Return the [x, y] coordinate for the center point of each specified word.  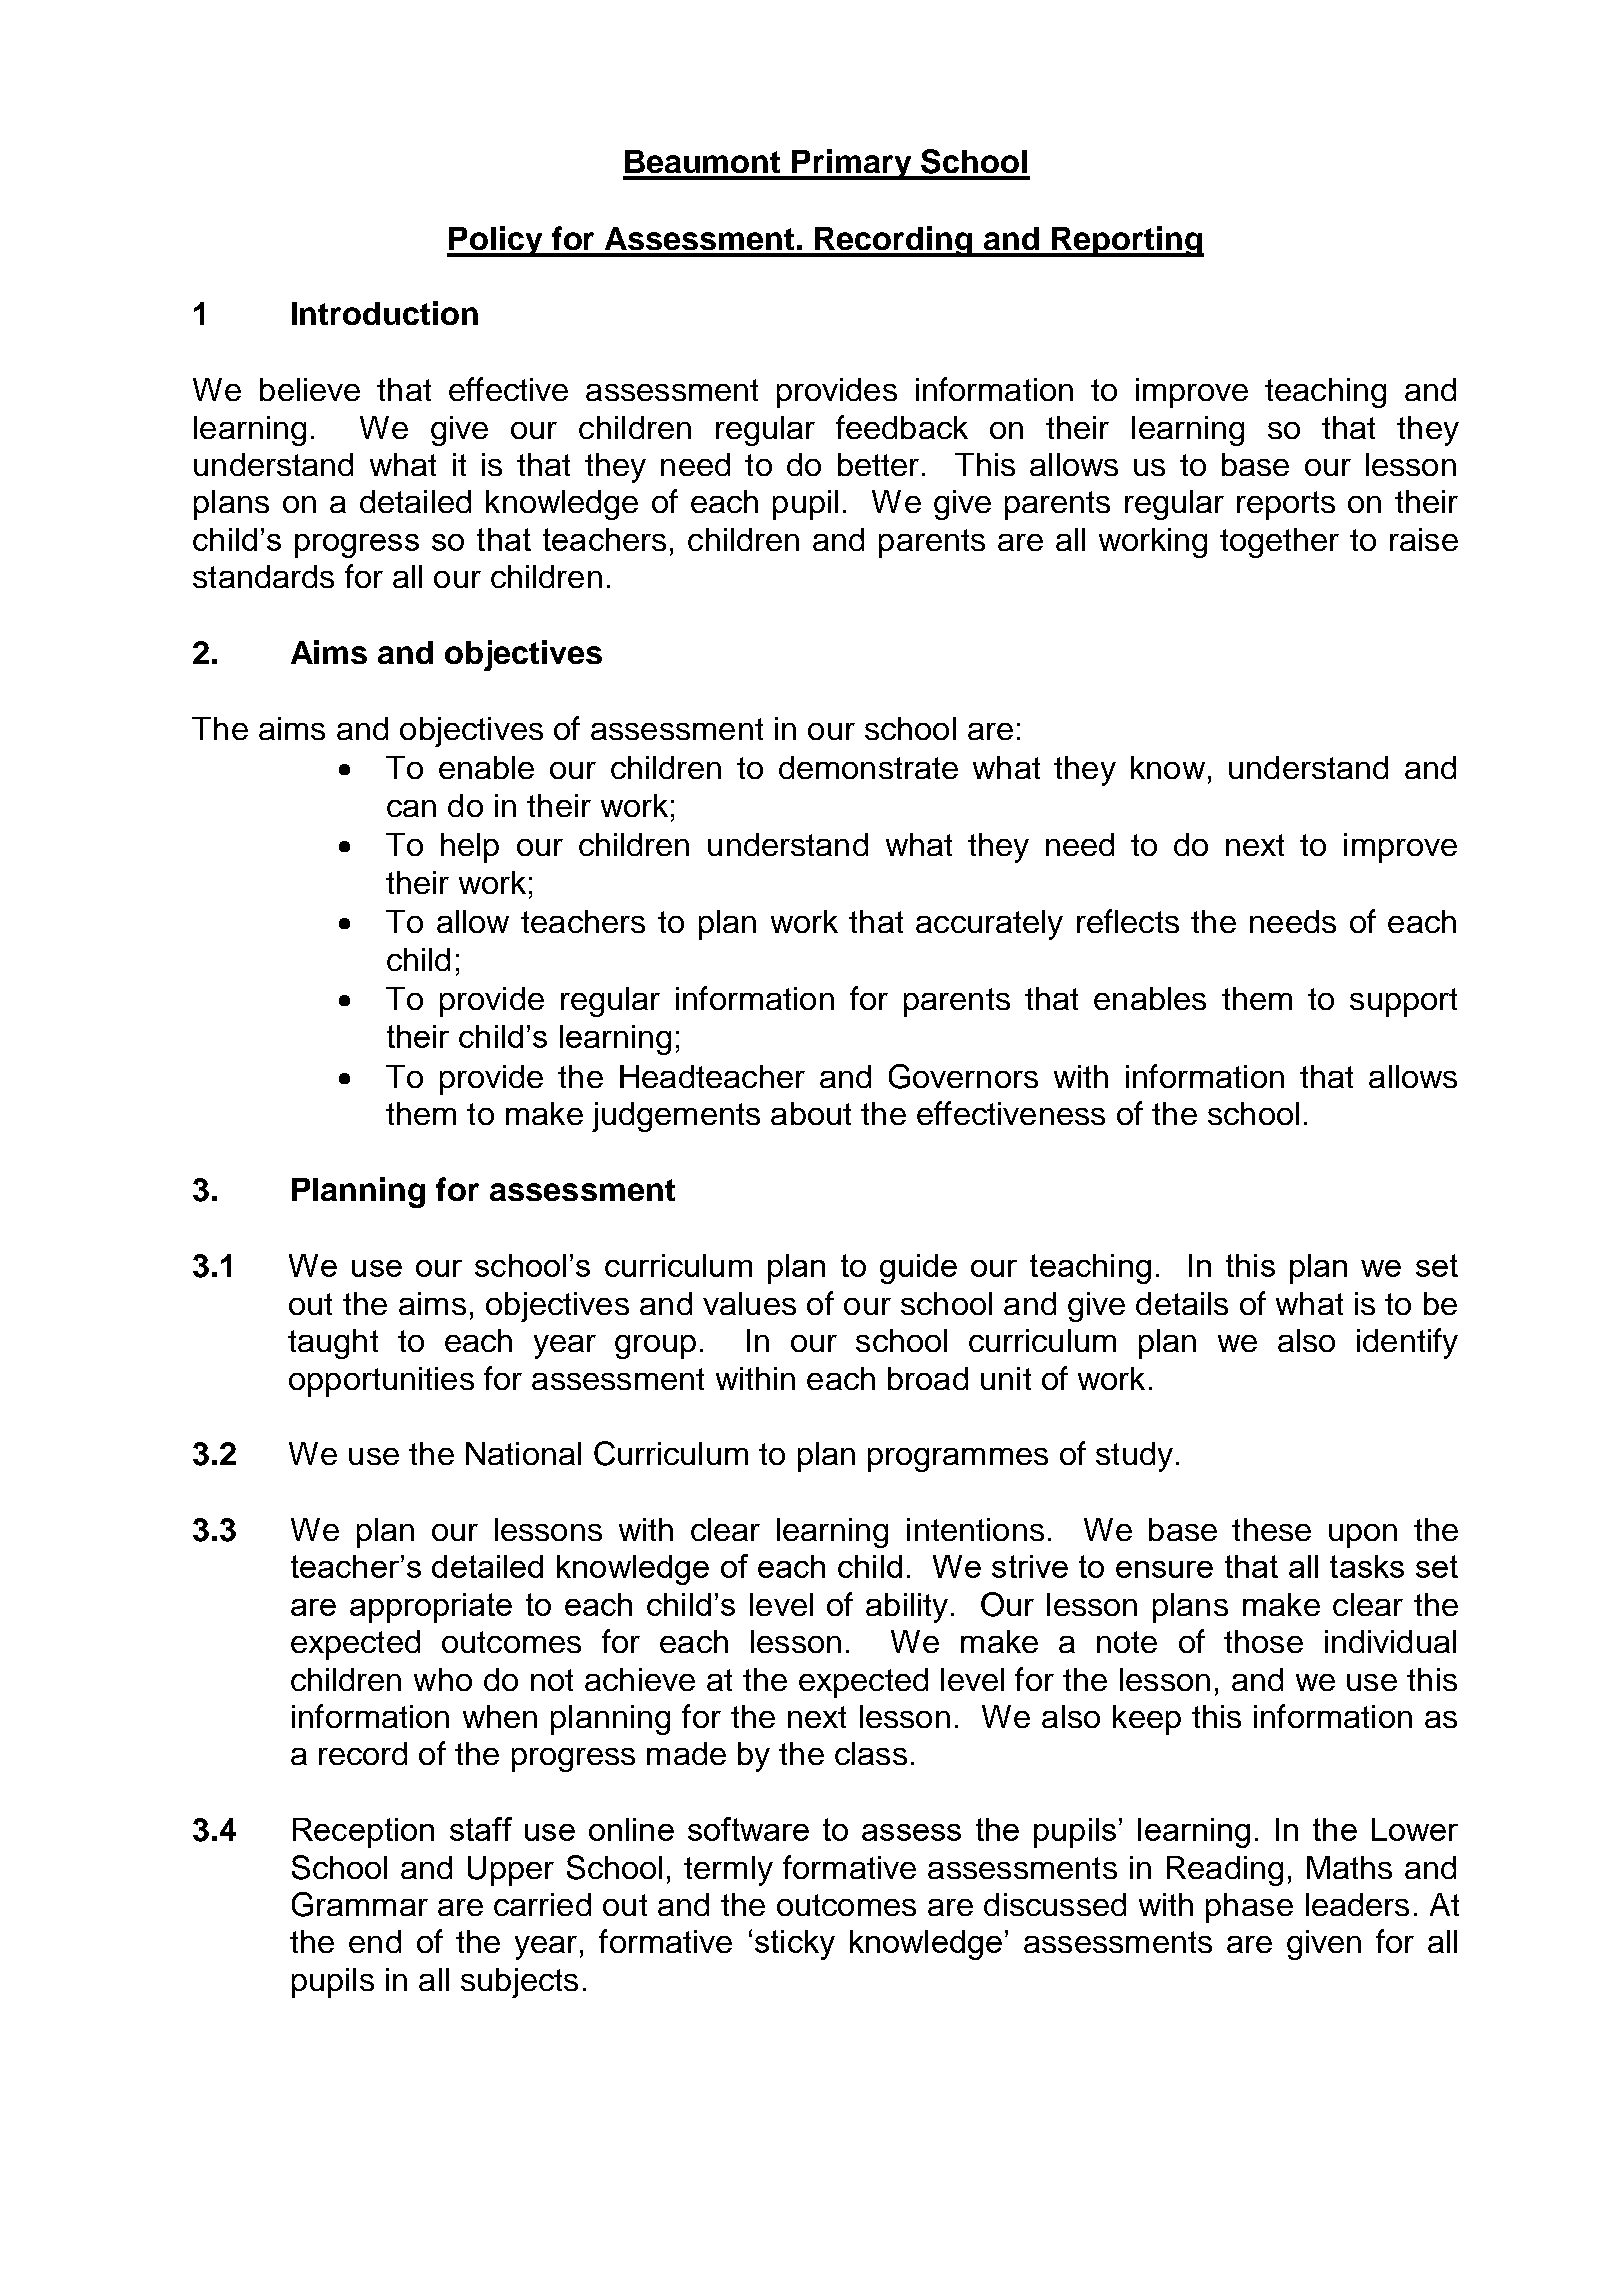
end [375, 1941]
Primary [852, 164]
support [1403, 1002]
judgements [676, 1117]
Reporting [1127, 241]
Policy [496, 241]
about [811, 1113]
